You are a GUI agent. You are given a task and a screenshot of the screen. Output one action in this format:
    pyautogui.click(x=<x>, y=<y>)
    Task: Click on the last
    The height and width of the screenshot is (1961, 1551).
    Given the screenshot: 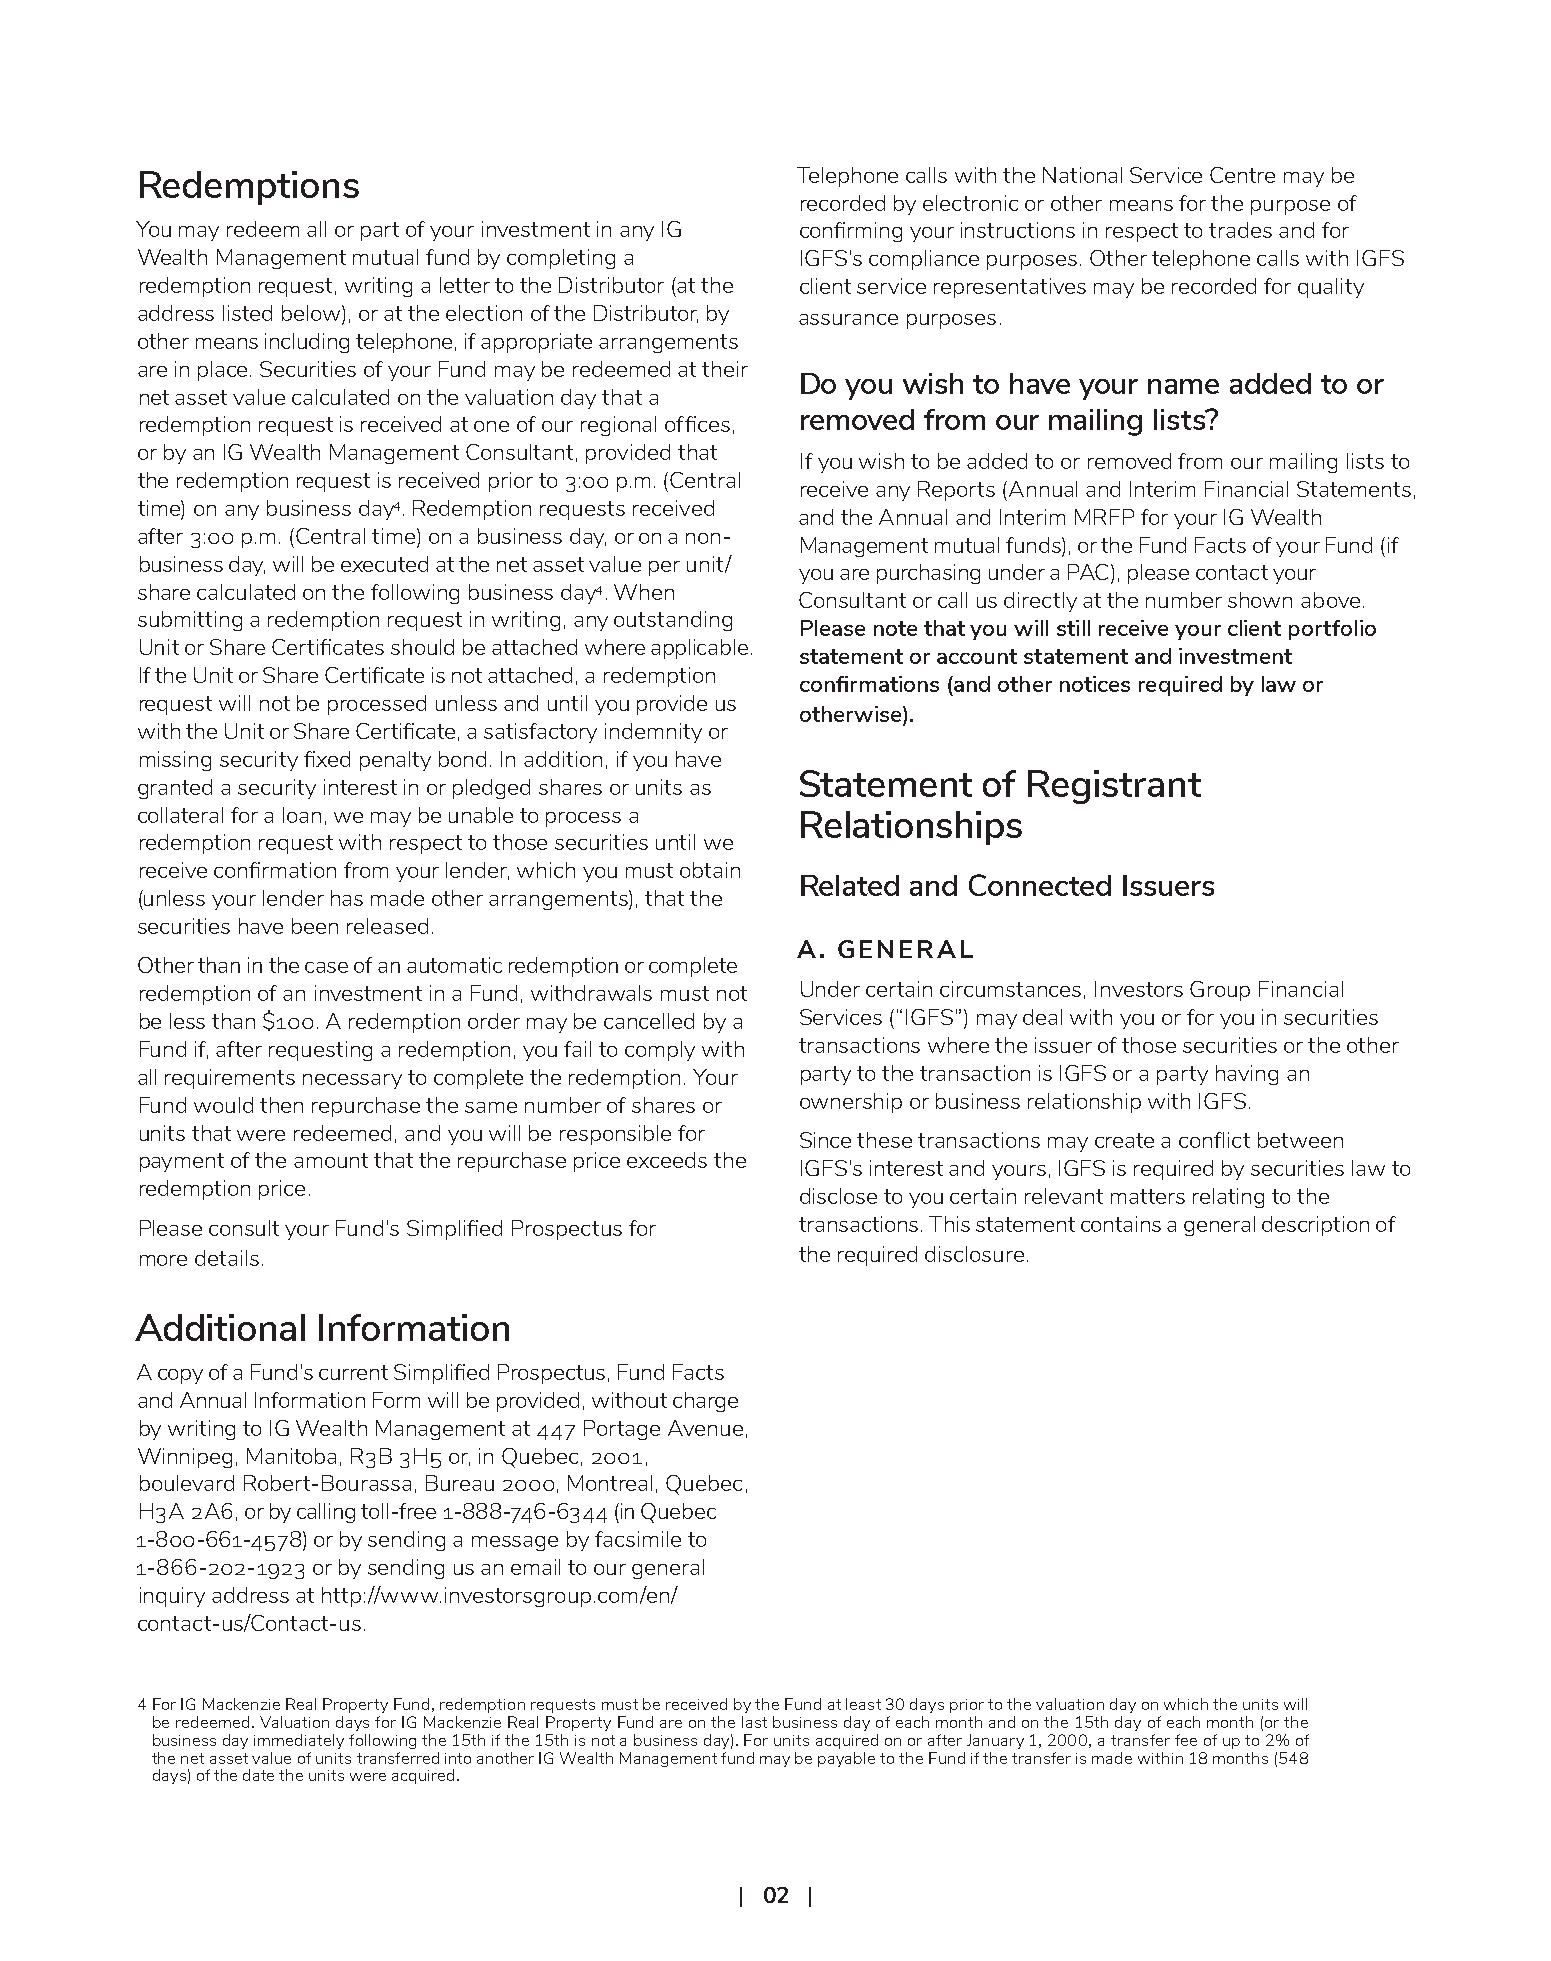 What is the action you would take?
    pyautogui.click(x=754, y=1722)
